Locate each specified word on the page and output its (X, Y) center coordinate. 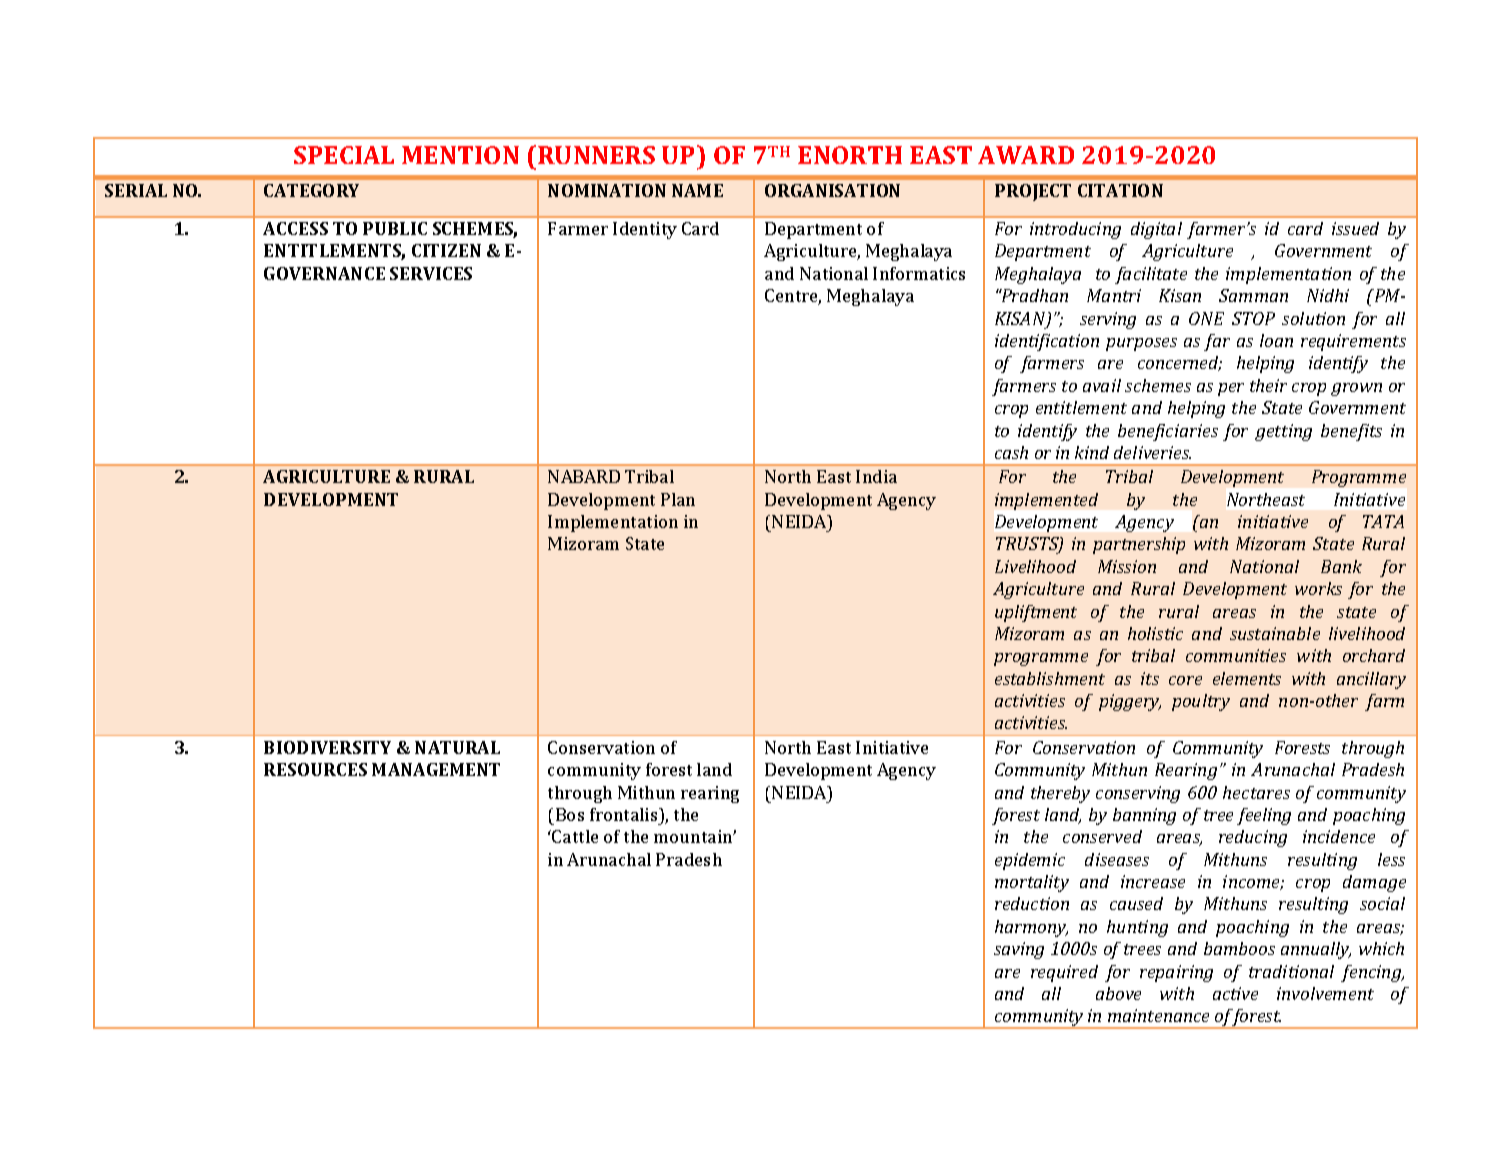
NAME (697, 190)
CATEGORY (311, 190)
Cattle (575, 836)
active (1235, 993)
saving (1019, 950)
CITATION (1120, 190)
